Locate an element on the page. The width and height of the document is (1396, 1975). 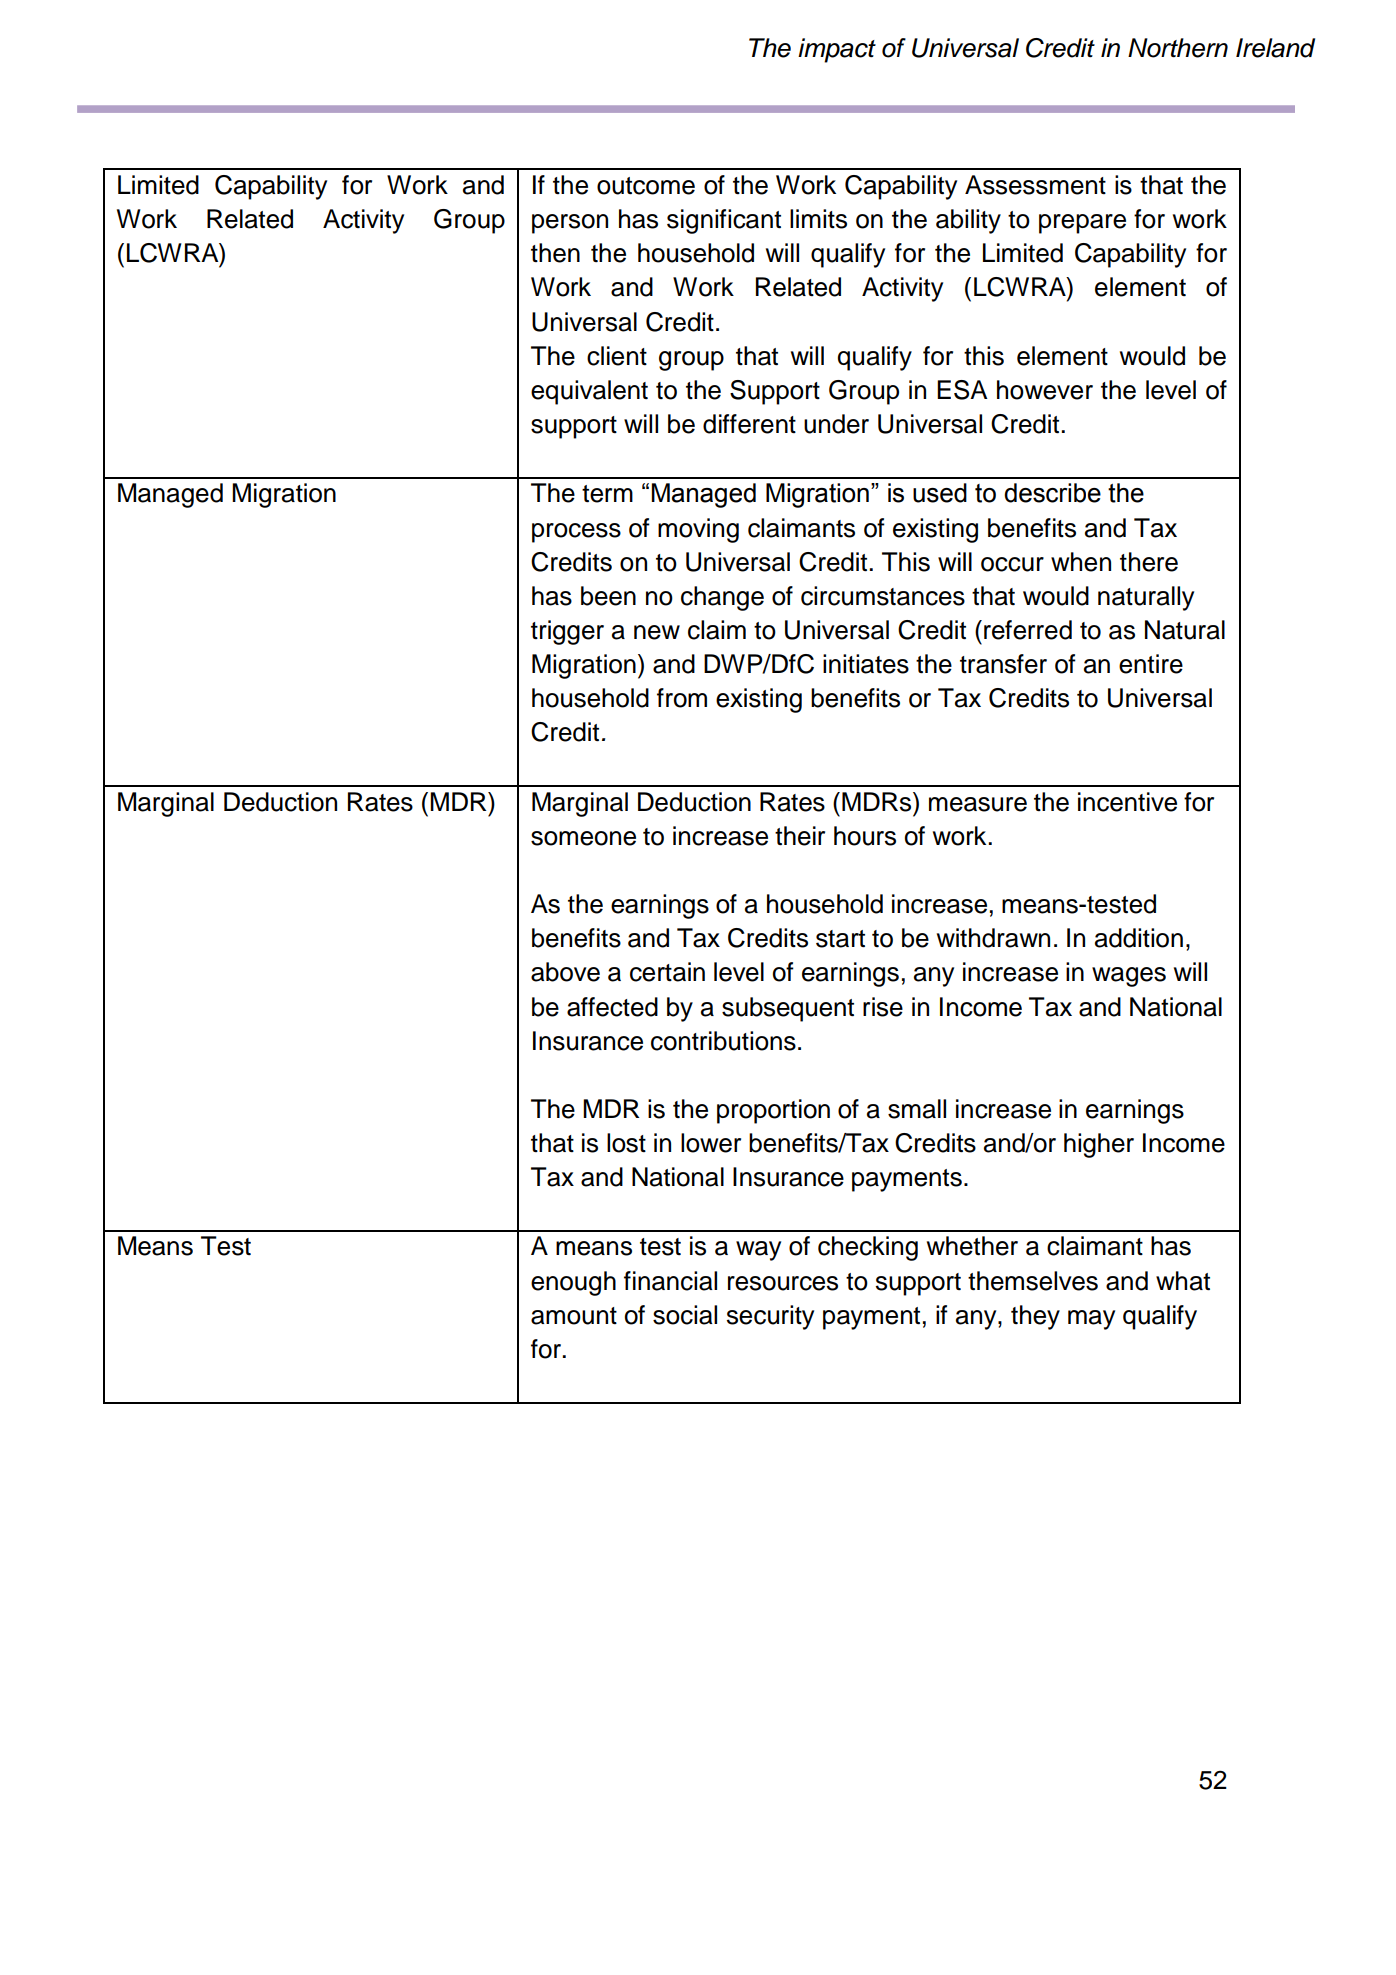
impact is located at coordinates (837, 50).
